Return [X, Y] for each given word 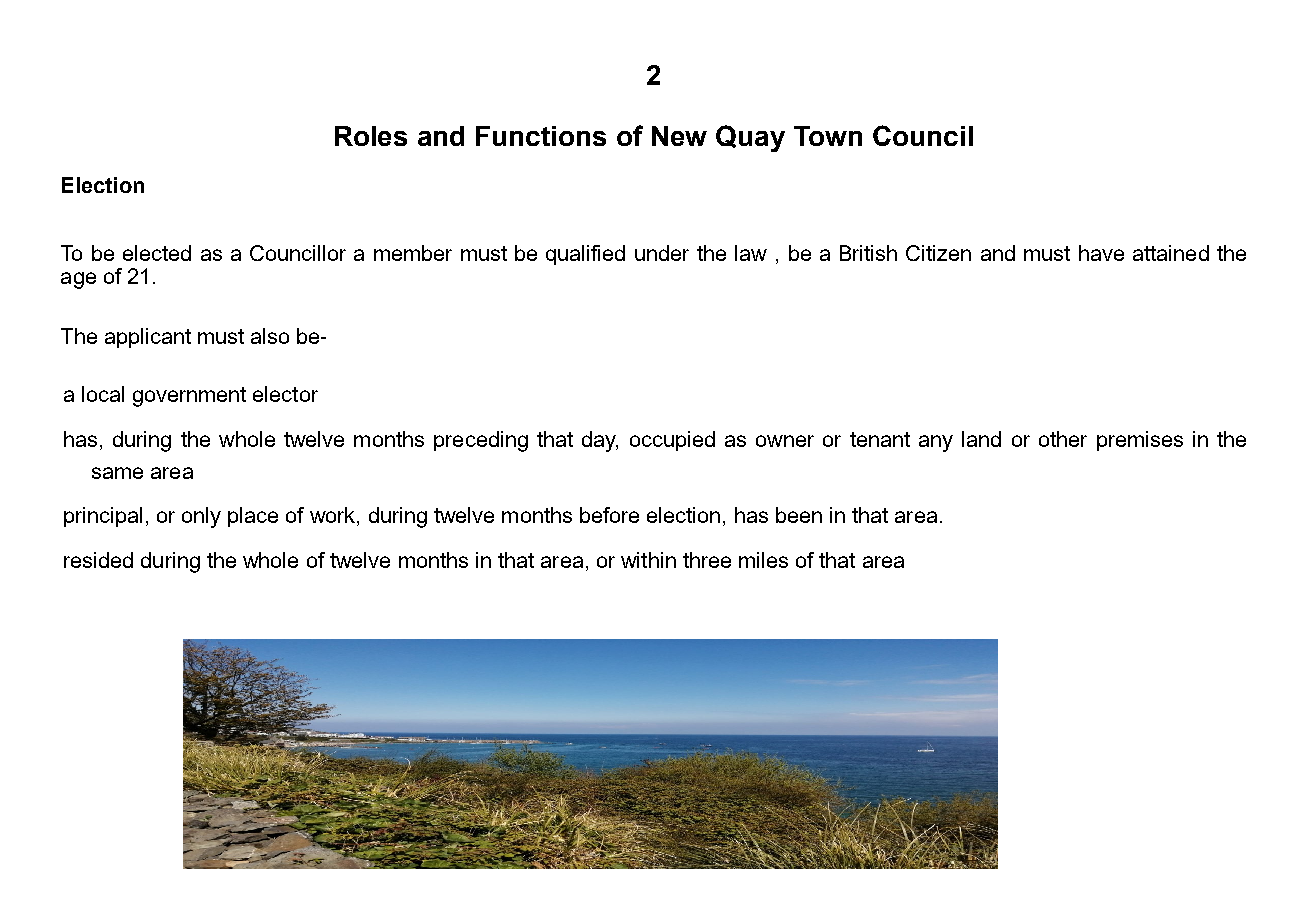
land [981, 439]
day [600, 441]
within [648, 560]
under [662, 253]
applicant [148, 338]
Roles [371, 136]
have [1101, 253]
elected [157, 253]
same [117, 473]
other [1063, 439]
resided [98, 560]
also [270, 336]
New [679, 136]
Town [828, 136]
